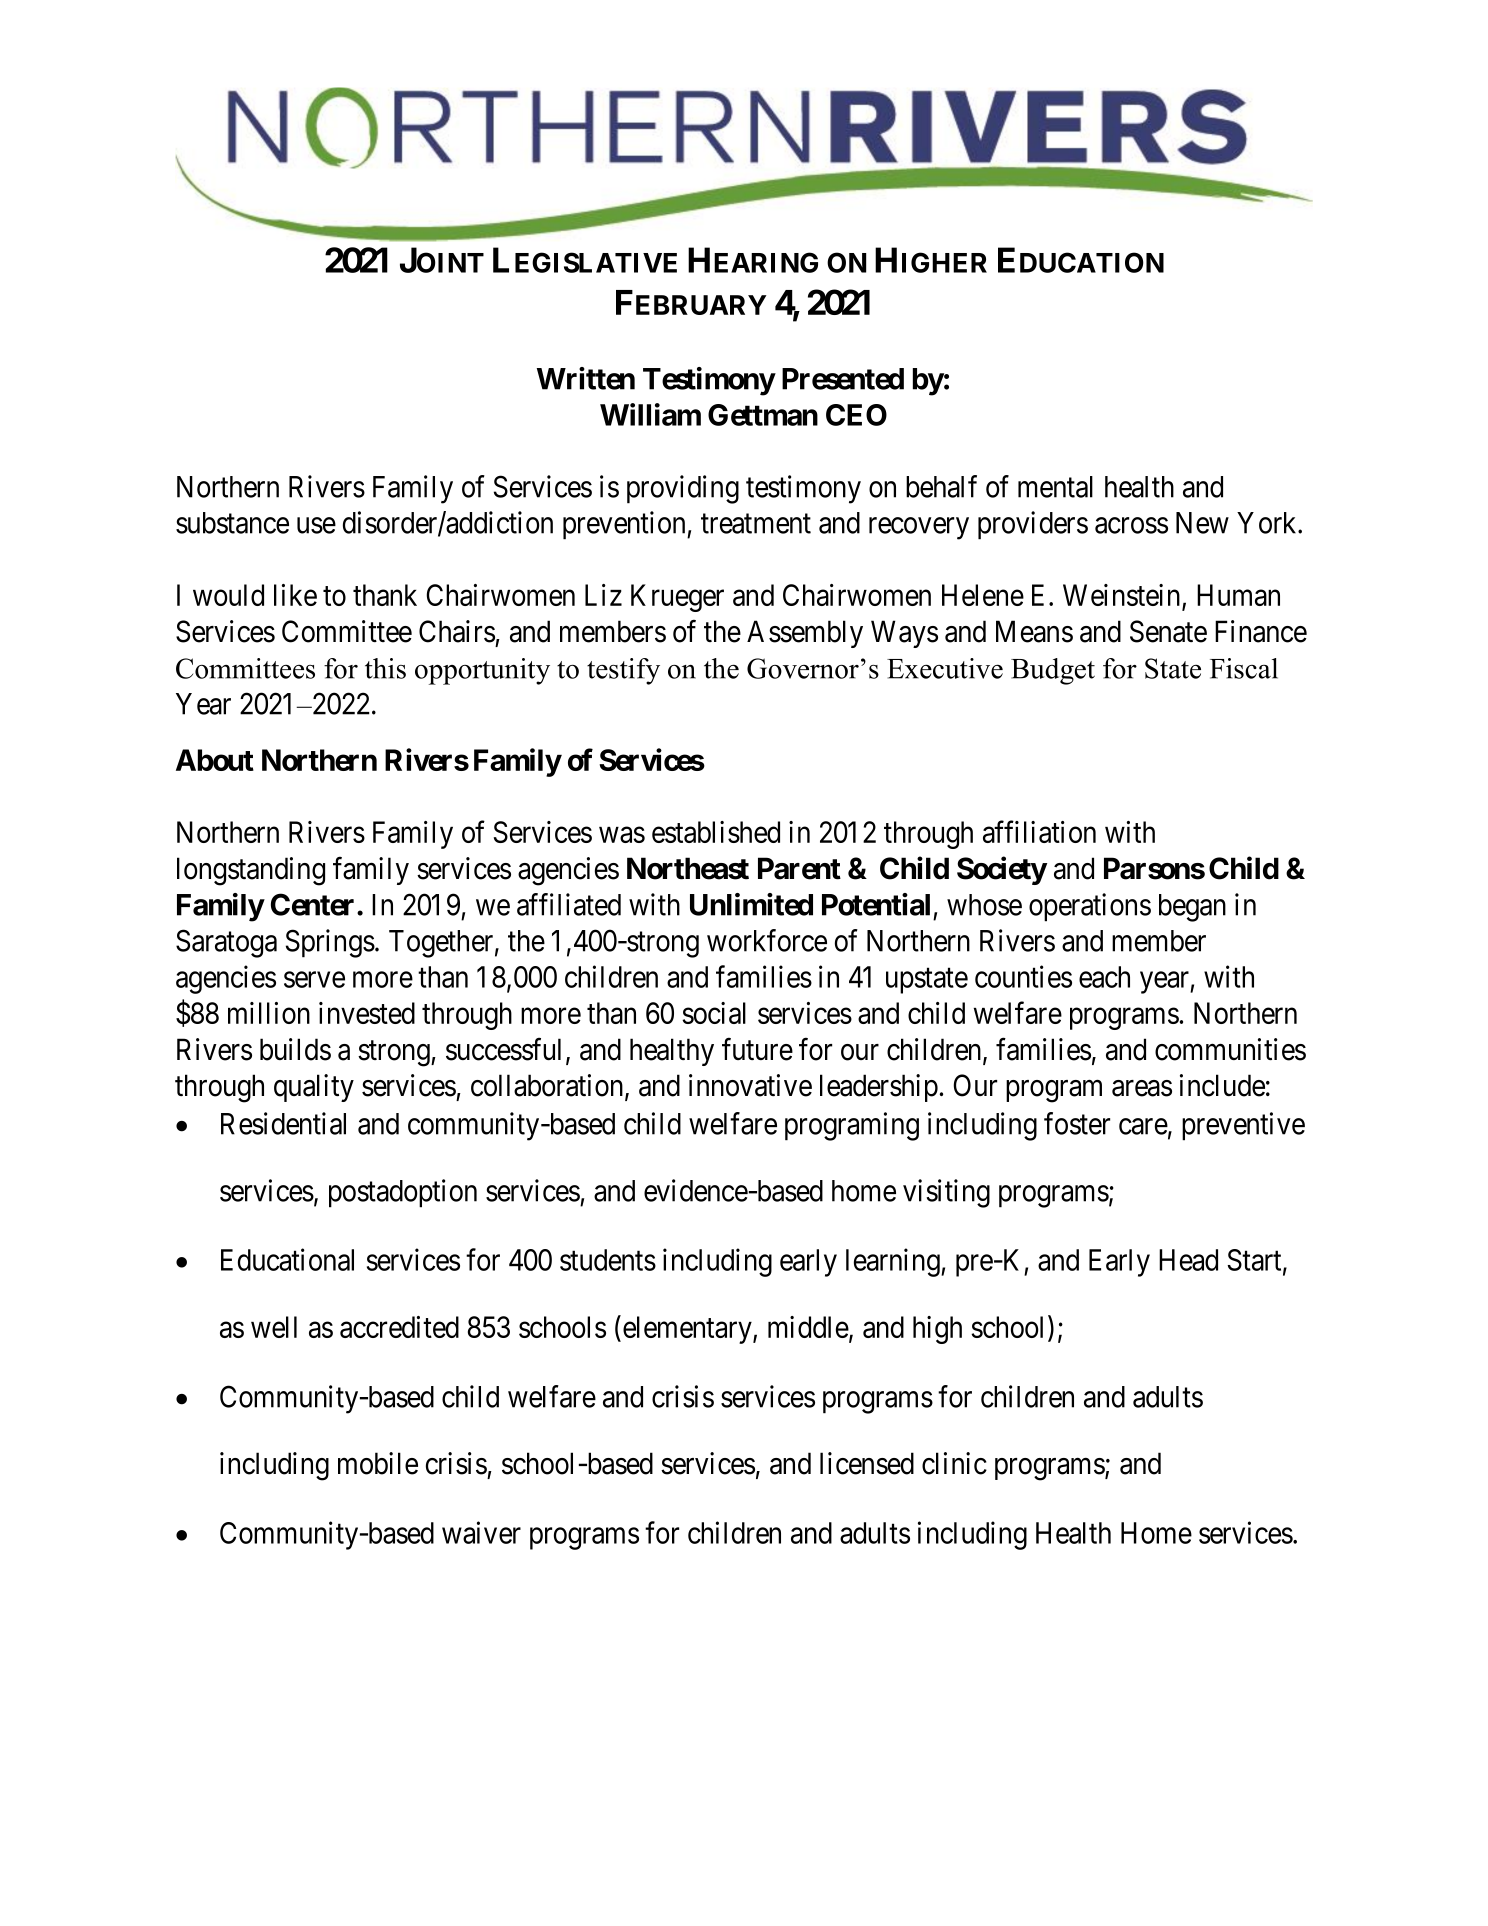  Describe the element at coordinates (378, 1463) in the screenshot. I see `mobile` at that location.
